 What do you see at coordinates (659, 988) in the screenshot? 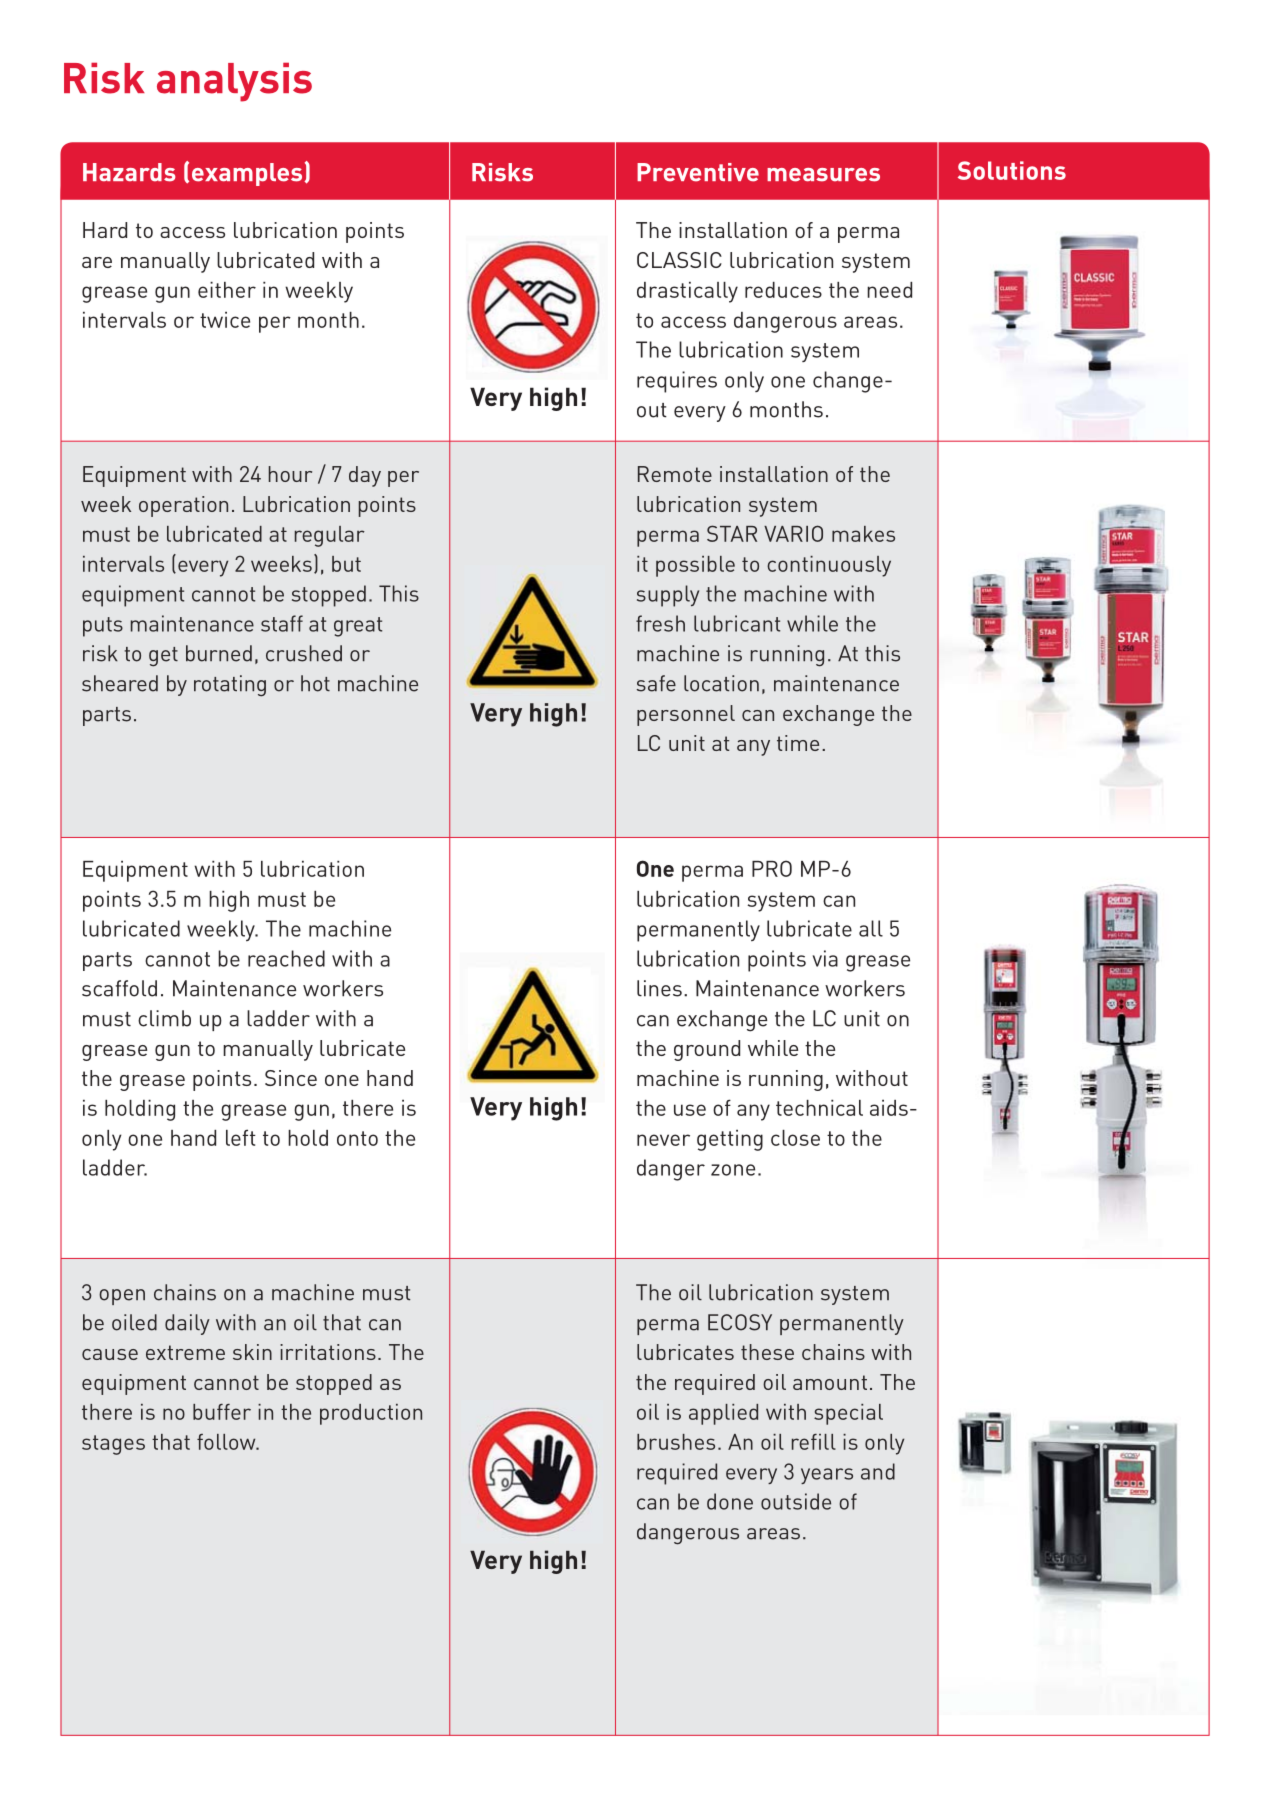
I see `lines` at bounding box center [659, 988].
